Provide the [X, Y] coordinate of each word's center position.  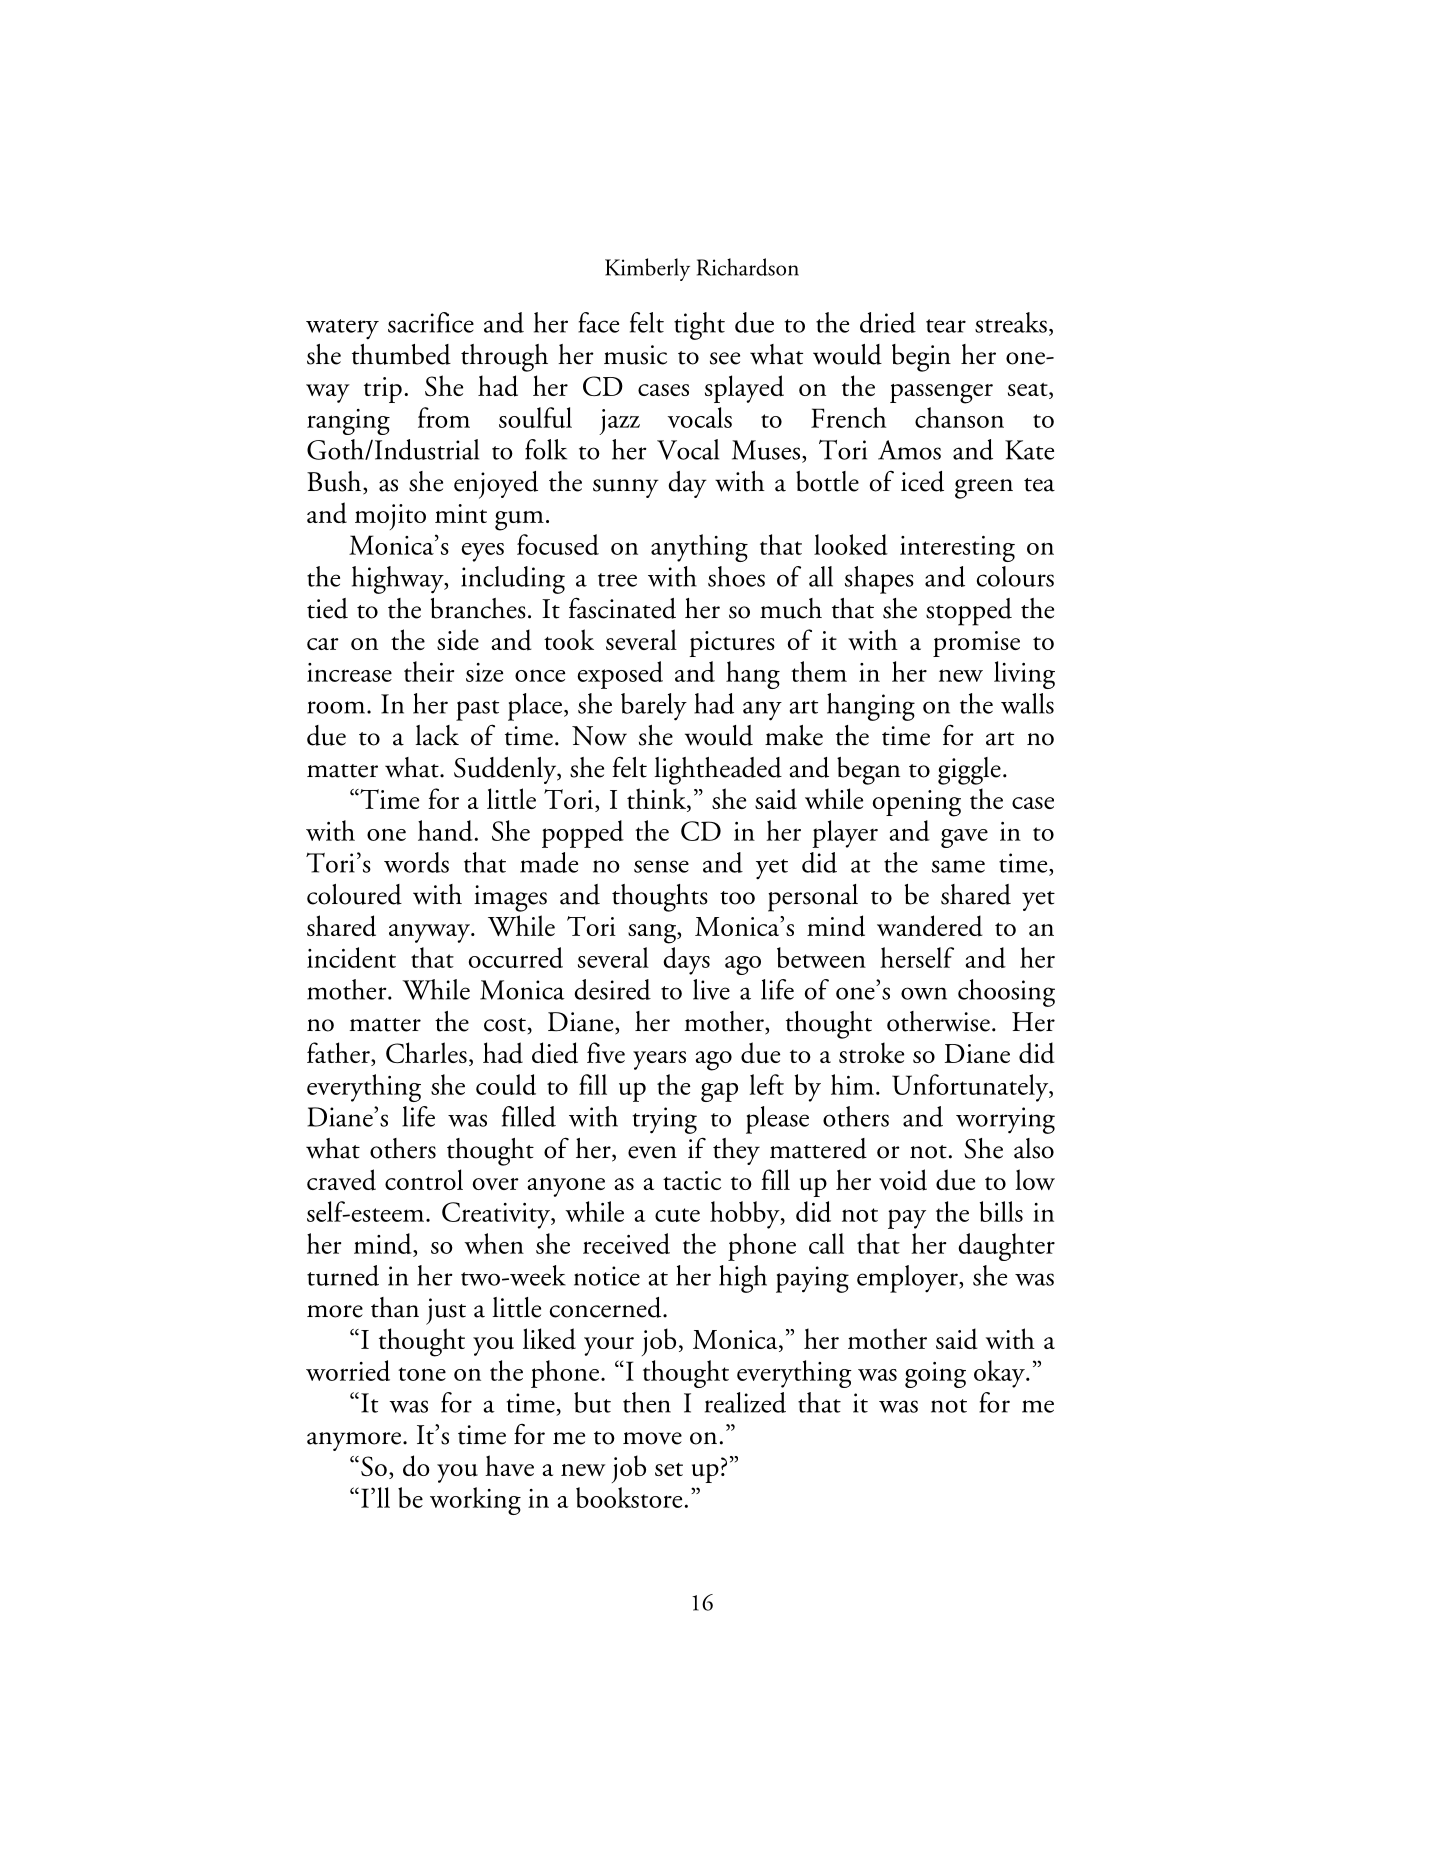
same [958, 866]
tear [946, 326]
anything [699, 548]
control [424, 1179]
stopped [969, 612]
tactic [692, 1180]
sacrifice [431, 322]
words [416, 862]
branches [478, 608]
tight [699, 326]
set [669, 1469]
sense [661, 866]
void [903, 1180]
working [475, 1501]
